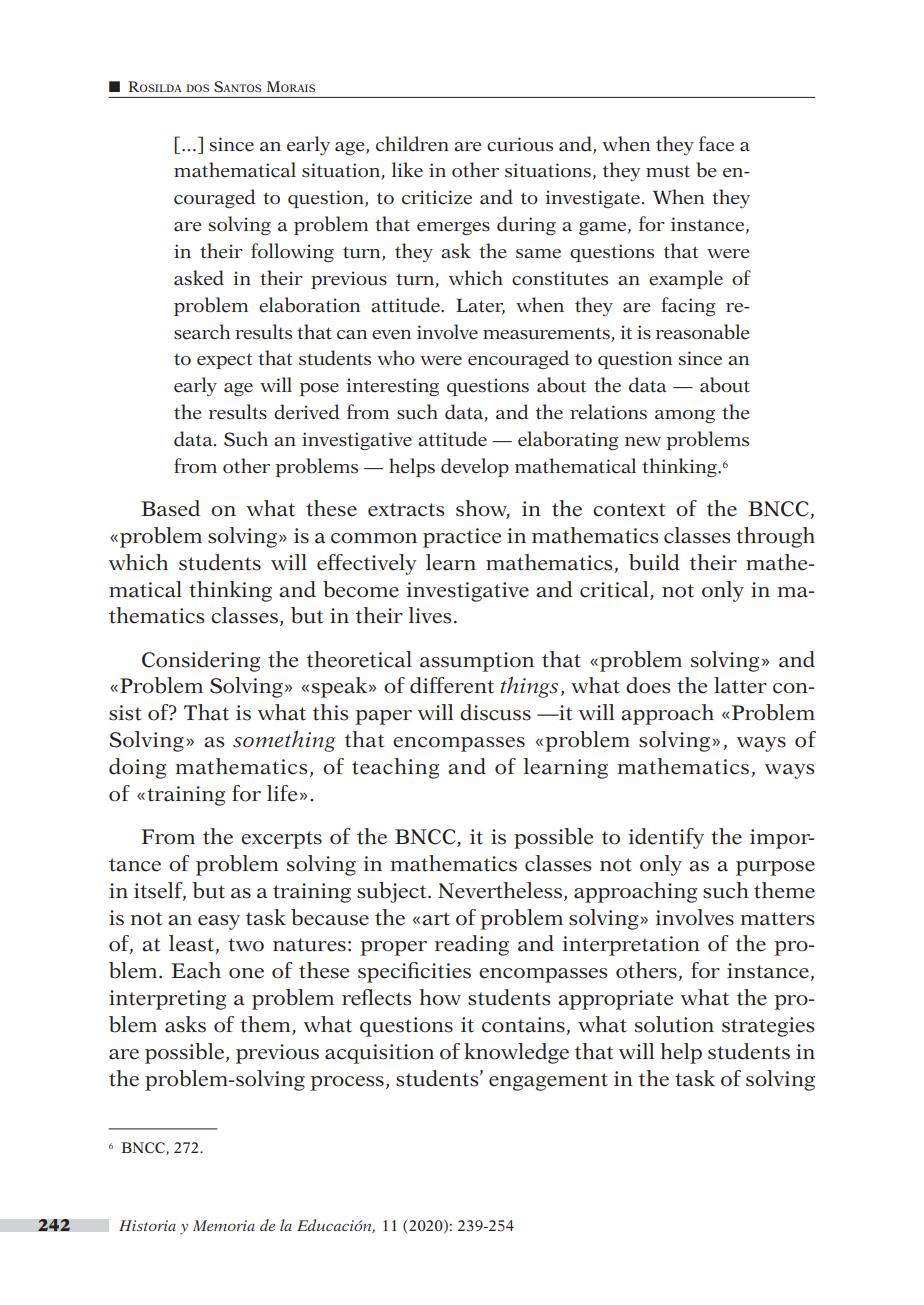 This page has height=1305, width=924. What do you see at coordinates (674, 1024) in the page?
I see `solution` at bounding box center [674, 1024].
